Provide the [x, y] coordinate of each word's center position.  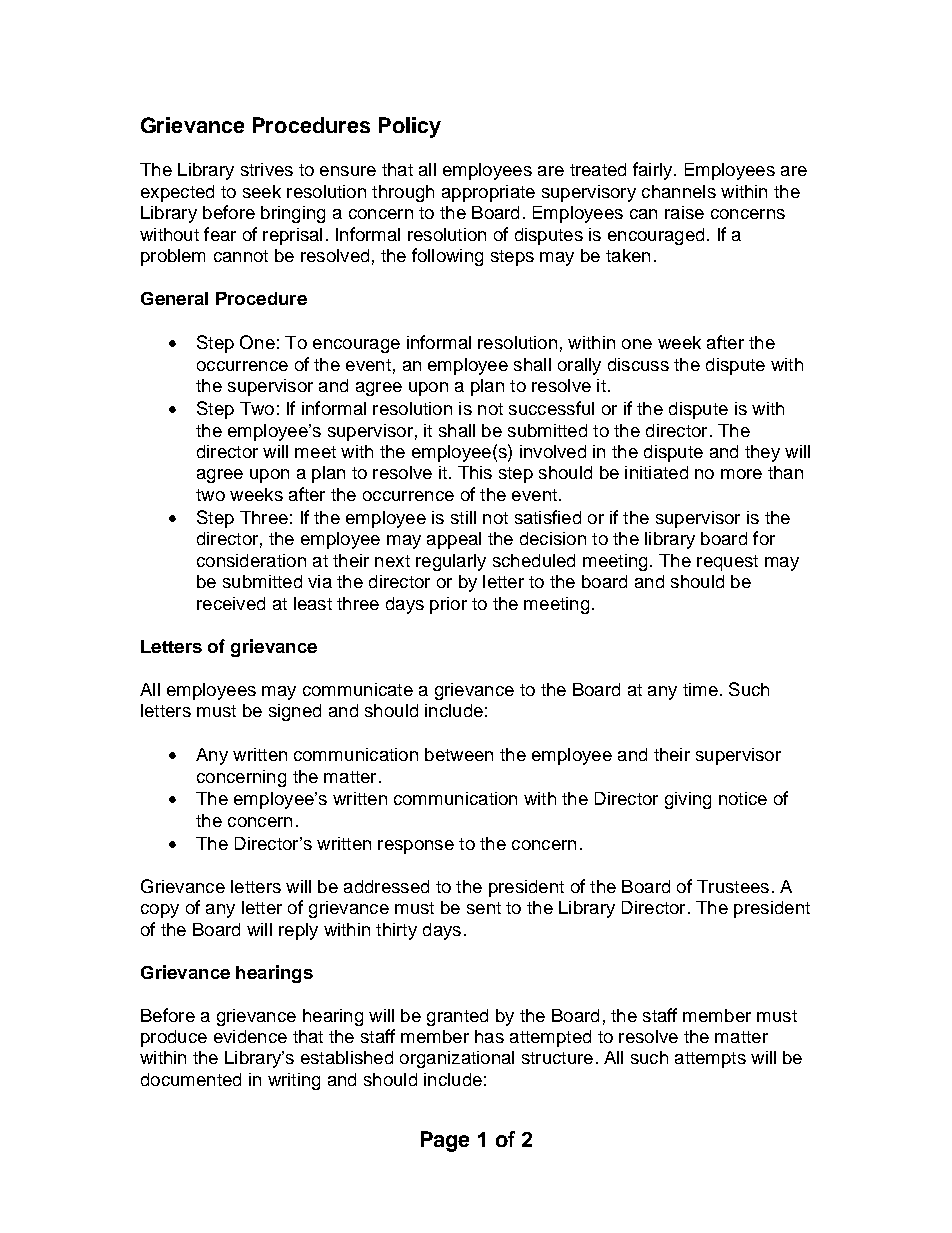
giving [688, 800]
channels [679, 191]
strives [267, 169]
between [459, 754]
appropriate [488, 193]
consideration [251, 560]
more [741, 474]
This [475, 472]
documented [191, 1079]
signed [295, 712]
